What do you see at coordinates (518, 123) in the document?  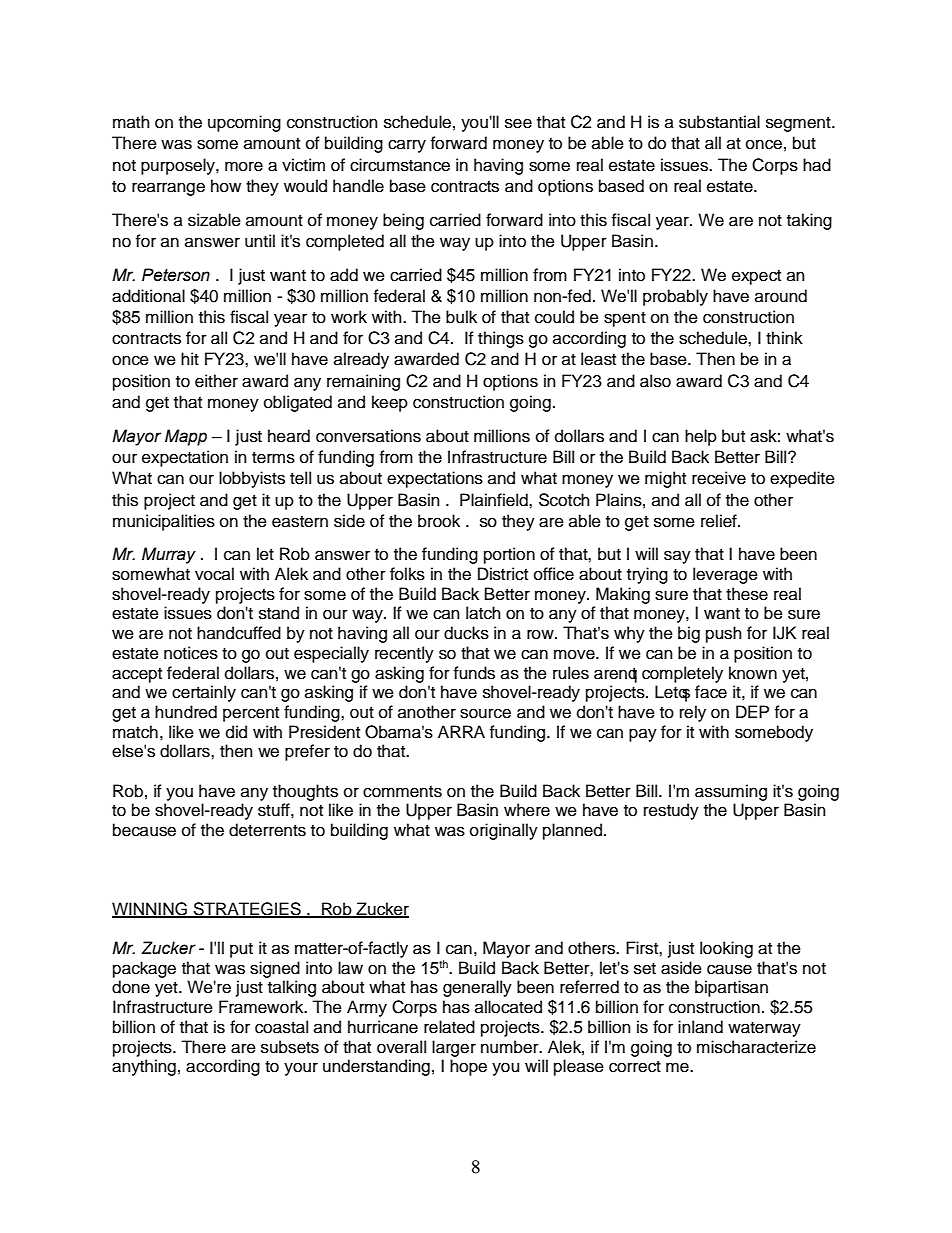 I see `see` at bounding box center [518, 123].
